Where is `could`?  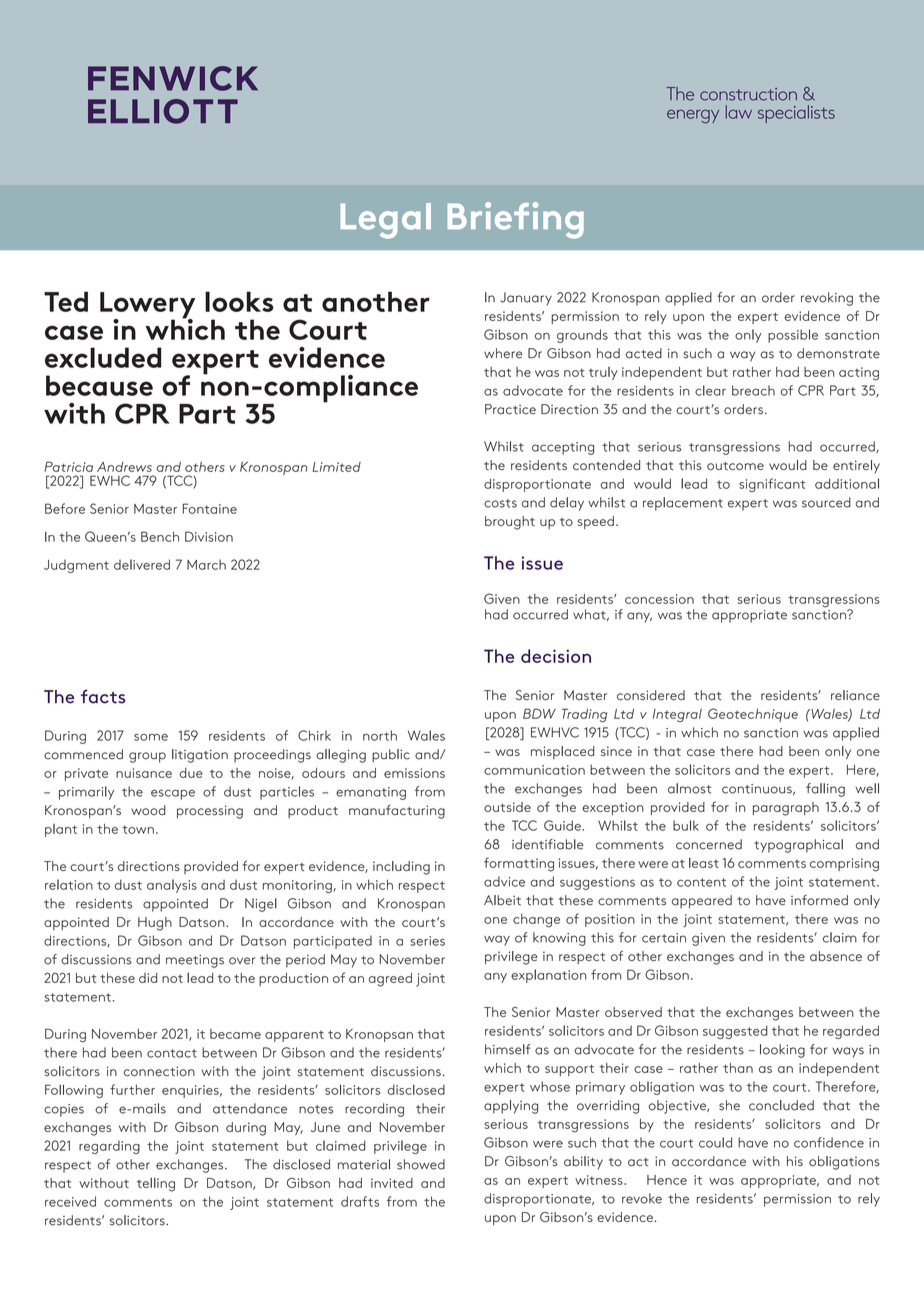 could is located at coordinates (715, 1142).
